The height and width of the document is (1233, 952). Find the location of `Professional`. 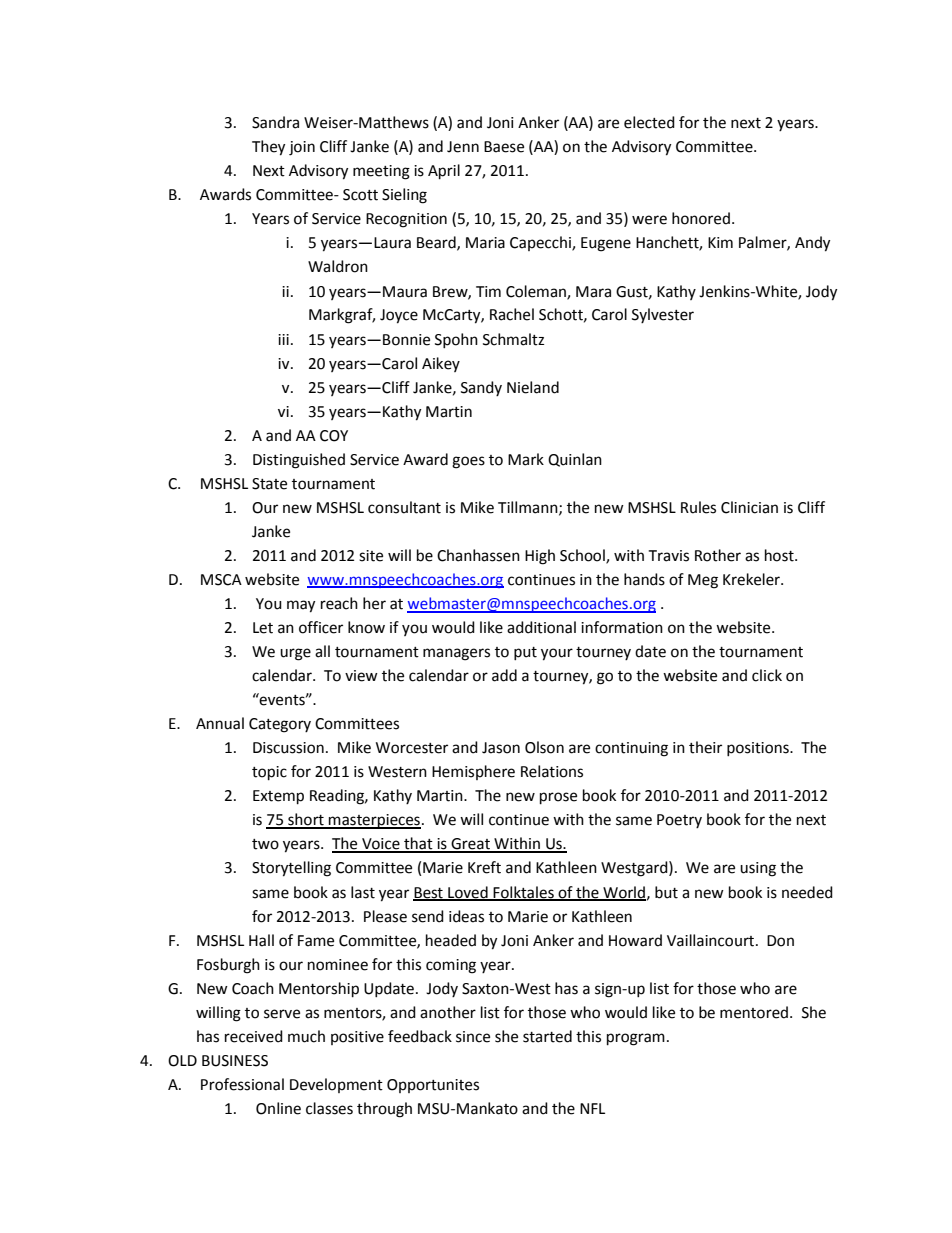

Professional is located at coordinates (242, 1084).
